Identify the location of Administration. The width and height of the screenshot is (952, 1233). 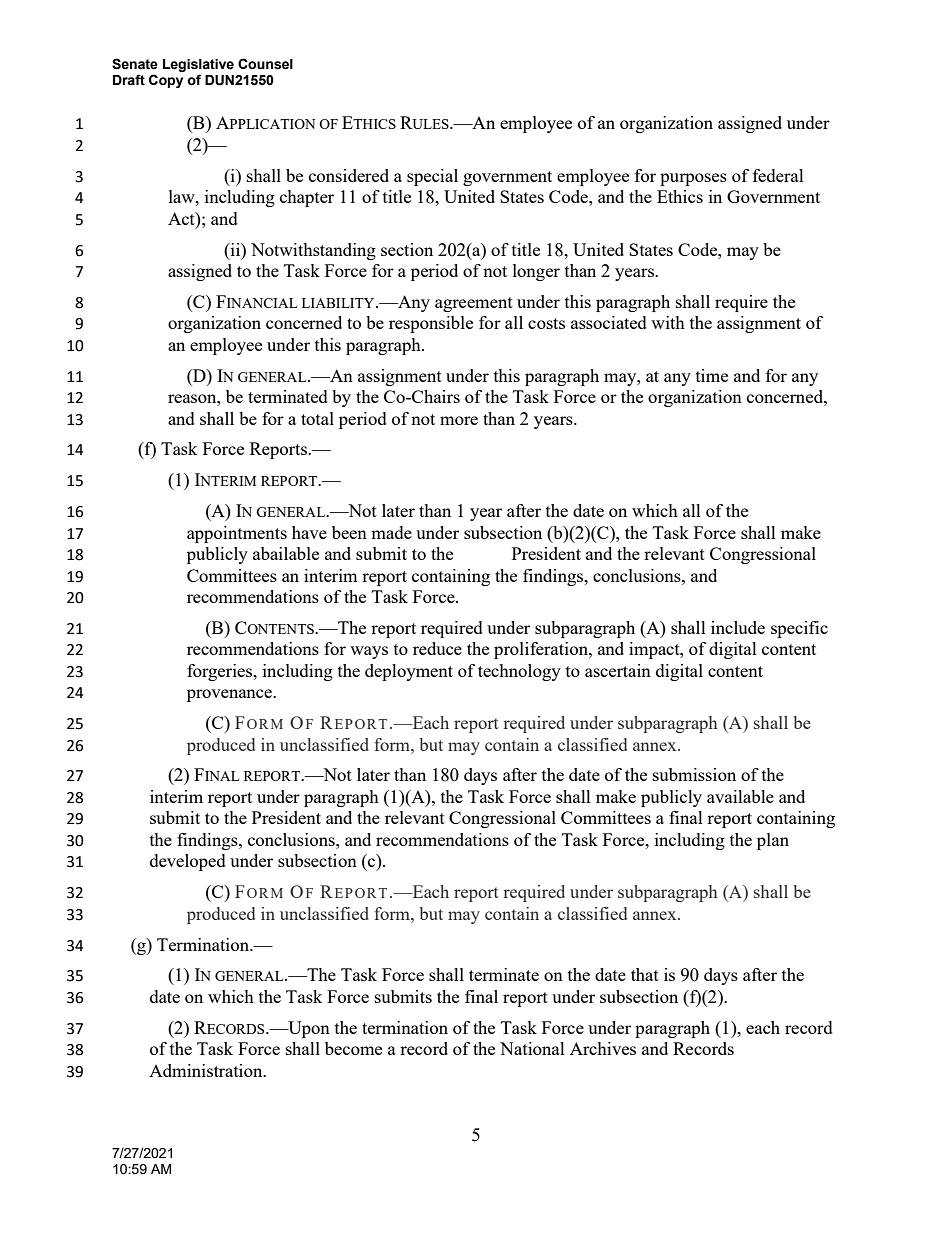
(207, 1070).
